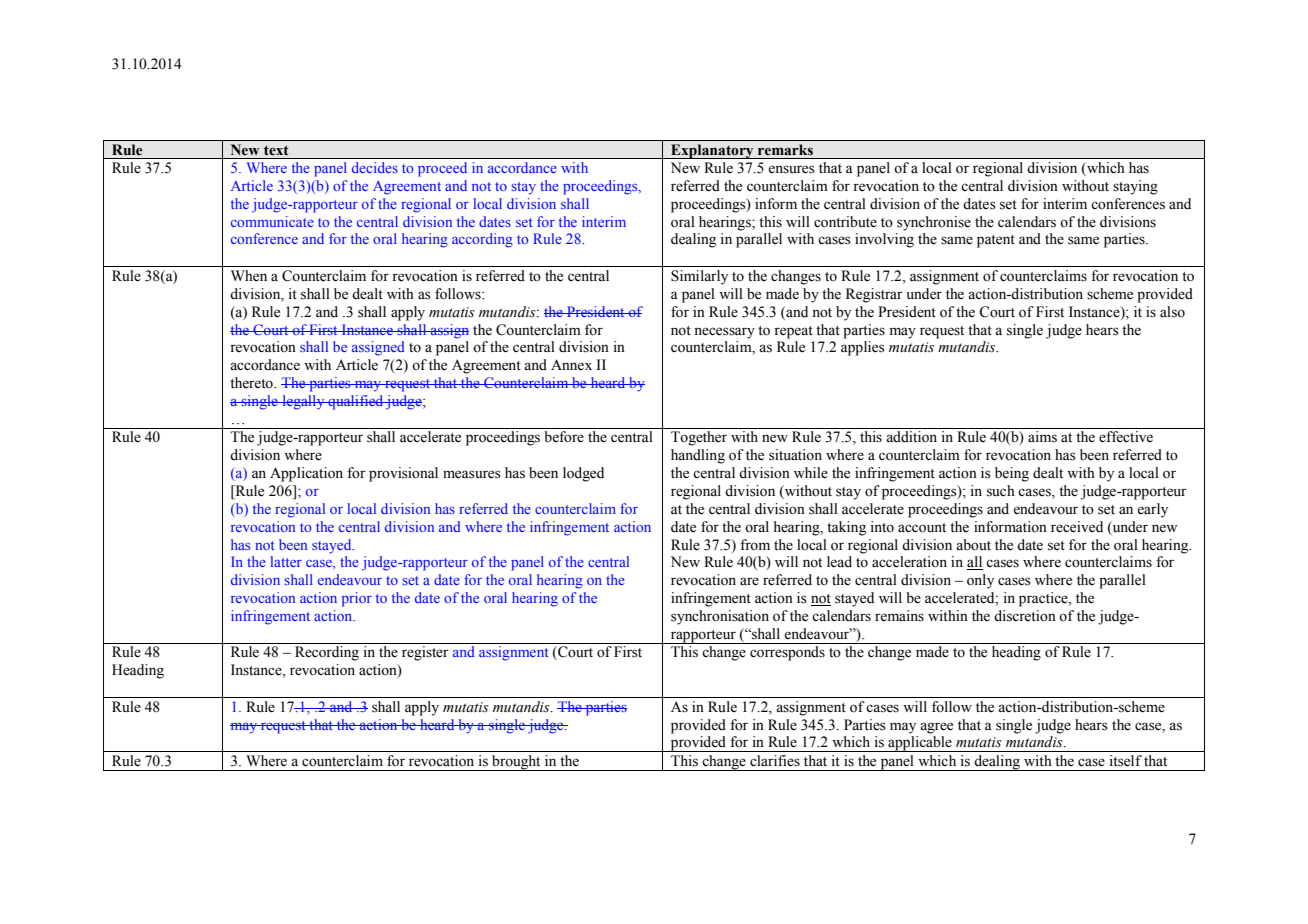 The width and height of the screenshot is (1308, 924). I want to click on ensures, so click(791, 169).
